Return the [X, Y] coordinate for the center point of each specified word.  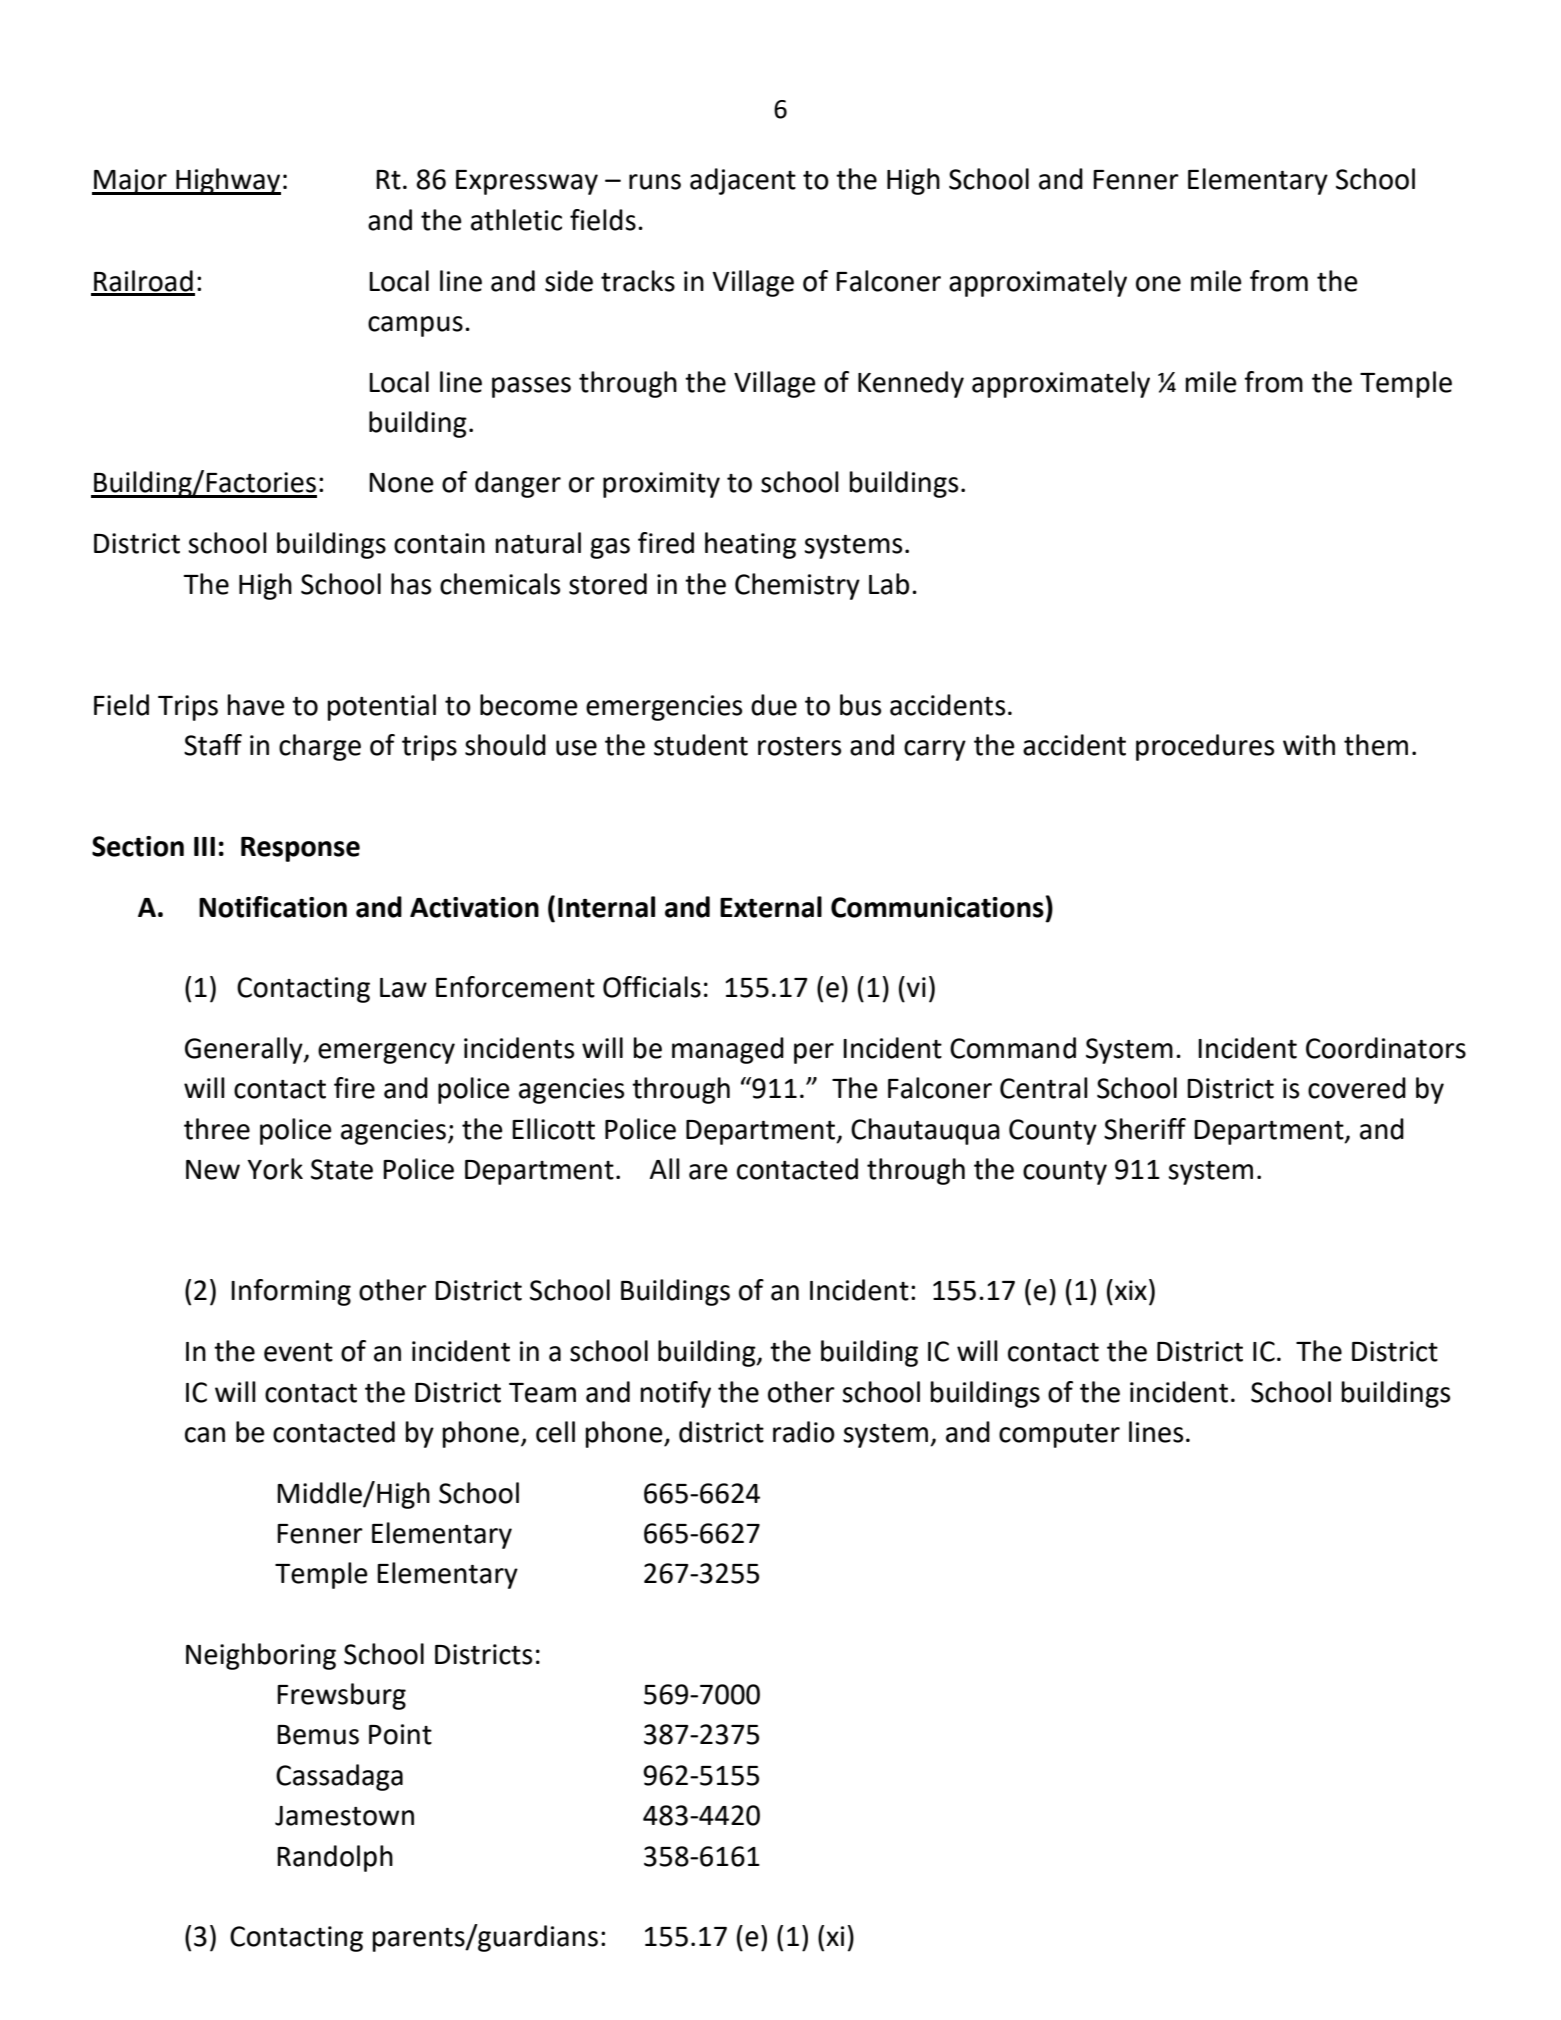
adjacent [743, 181]
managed [728, 1050]
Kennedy [911, 384]
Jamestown [344, 1816]
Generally [245, 1050]
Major [130, 182]
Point [400, 1734]
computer [1059, 1436]
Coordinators [1386, 1048]
